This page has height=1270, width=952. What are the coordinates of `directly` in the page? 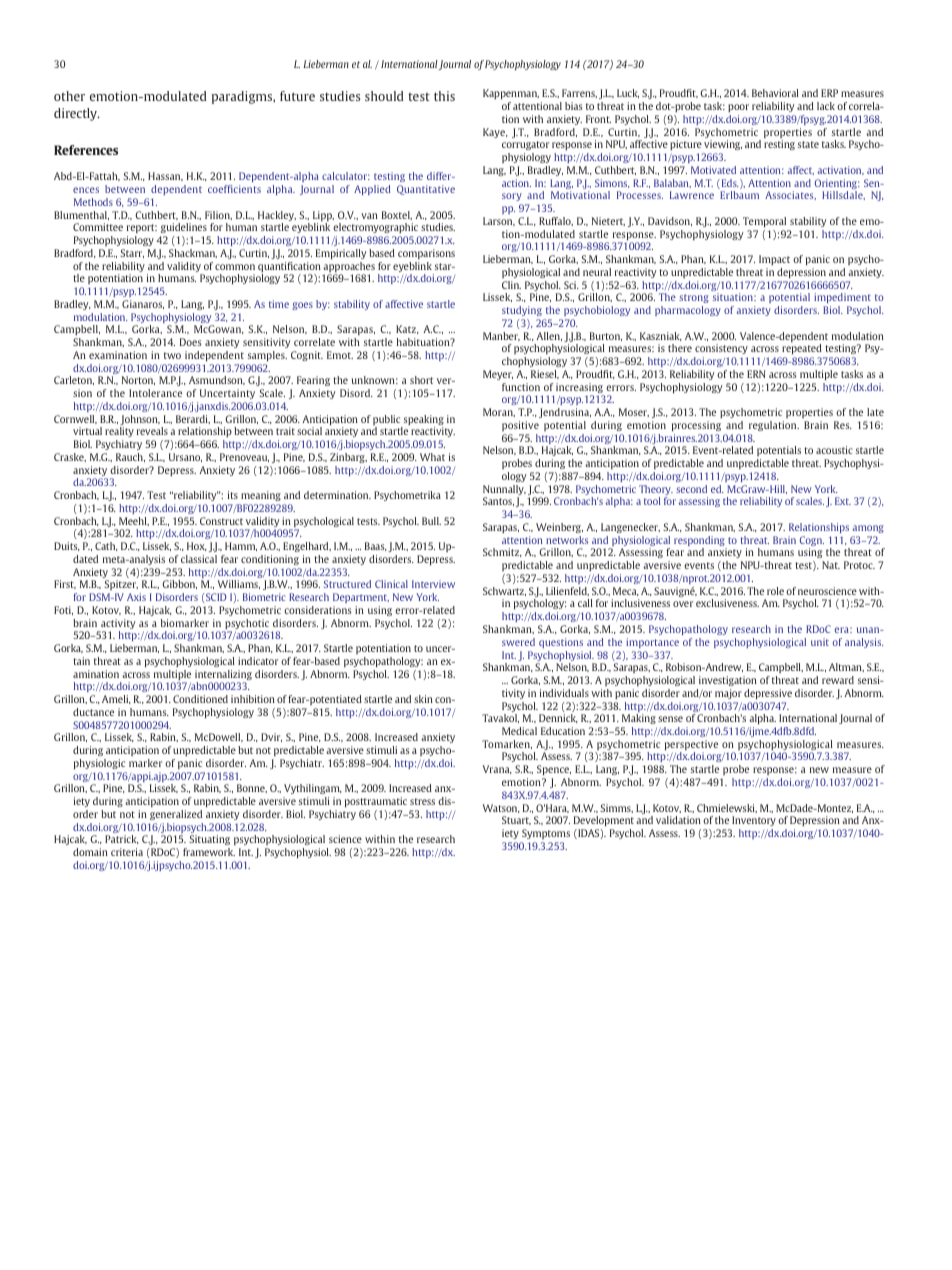 It's located at (76, 114).
